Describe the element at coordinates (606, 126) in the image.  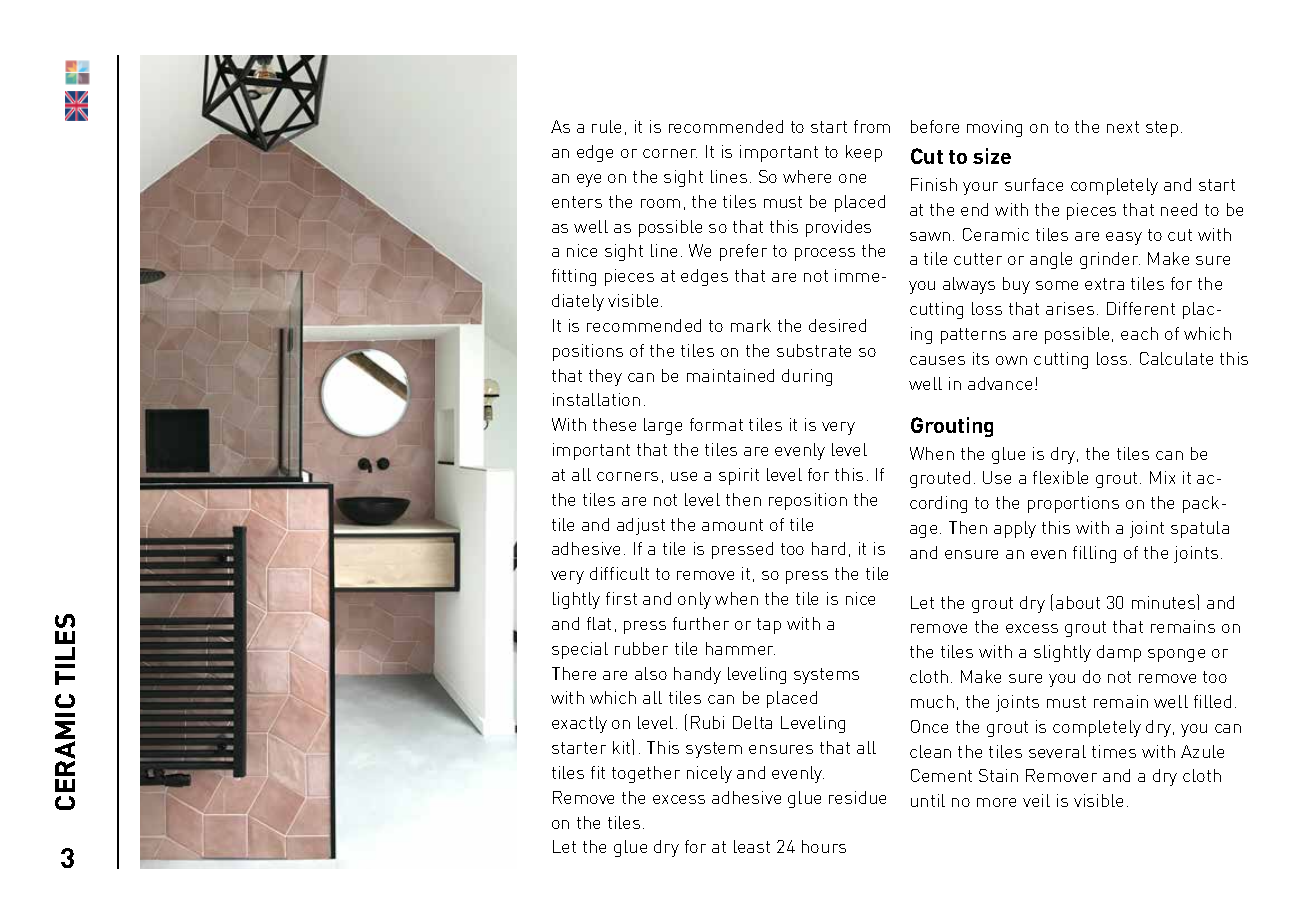
I see `rule` at that location.
